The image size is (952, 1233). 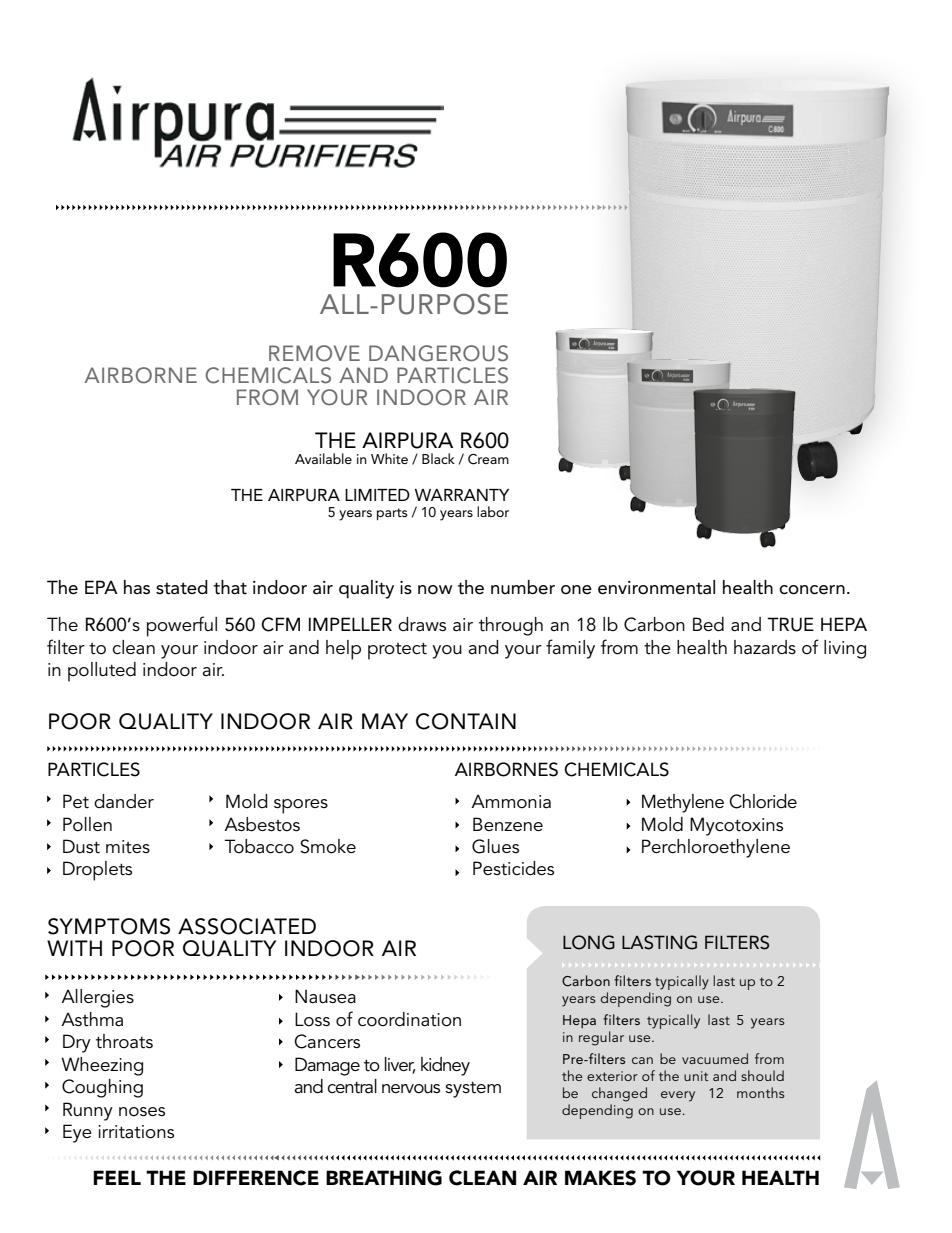 I want to click on LONG, so click(x=589, y=942).
